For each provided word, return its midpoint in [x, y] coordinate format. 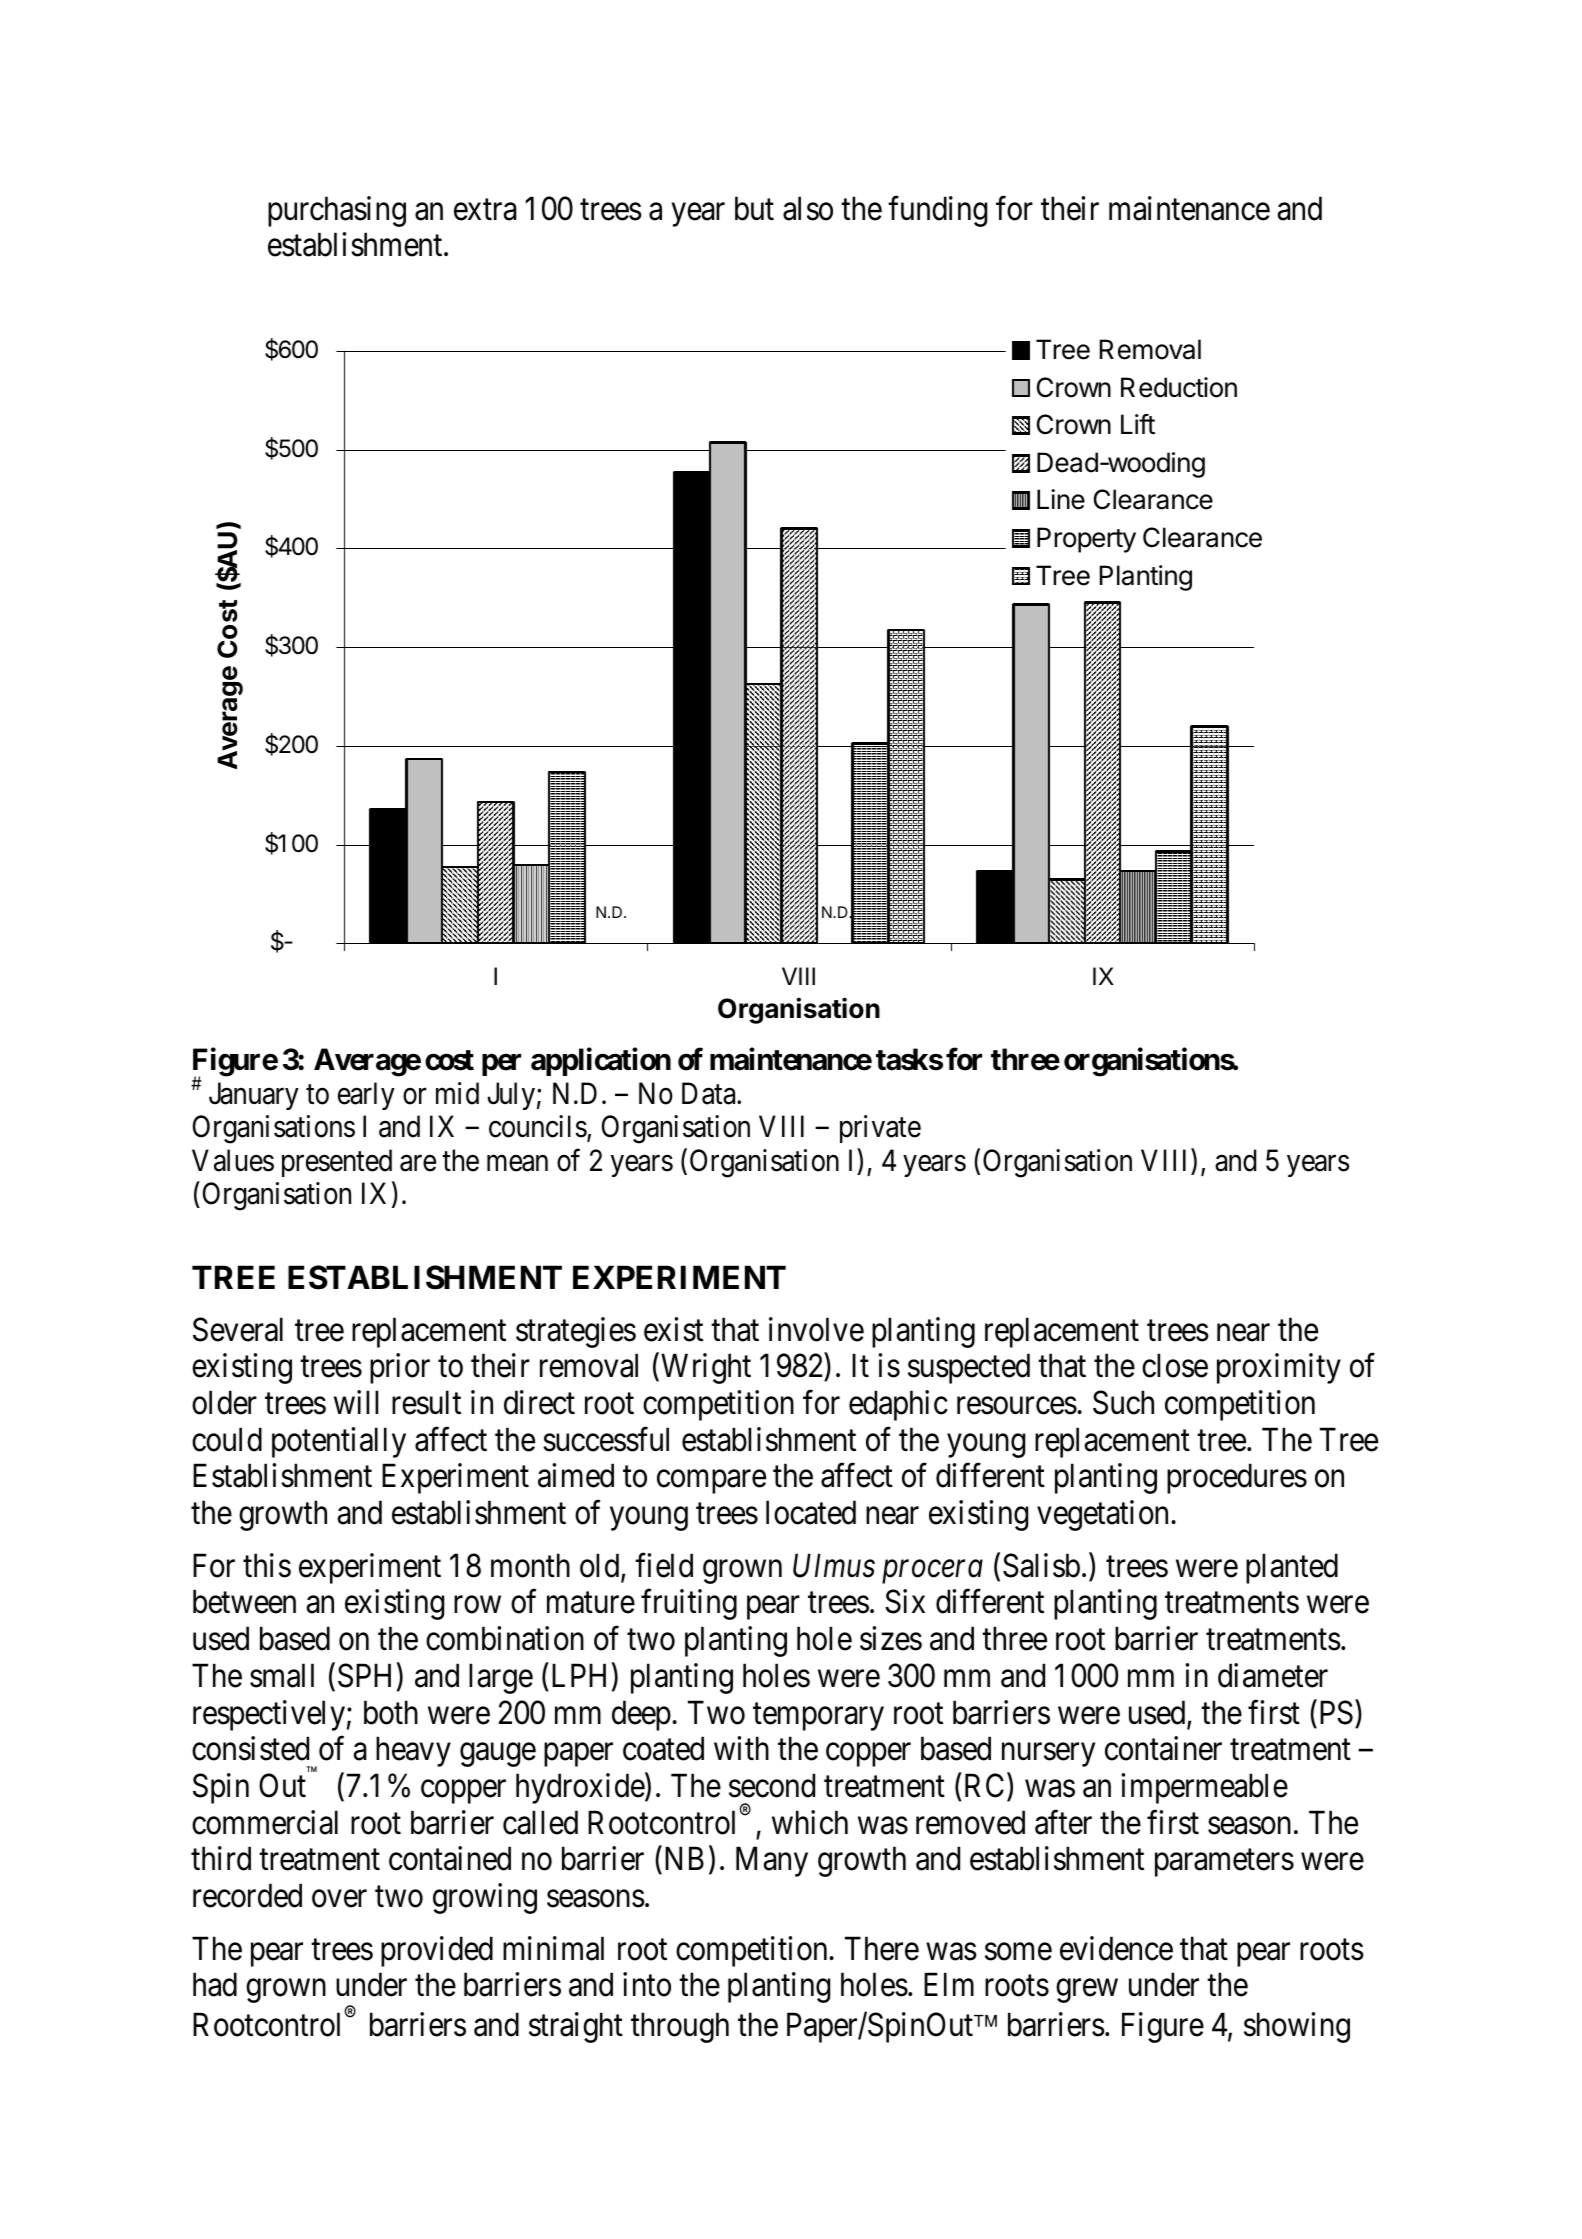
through [680, 2027]
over [339, 1899]
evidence [1116, 1948]
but [754, 208]
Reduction [1179, 387]
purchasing [337, 211]
